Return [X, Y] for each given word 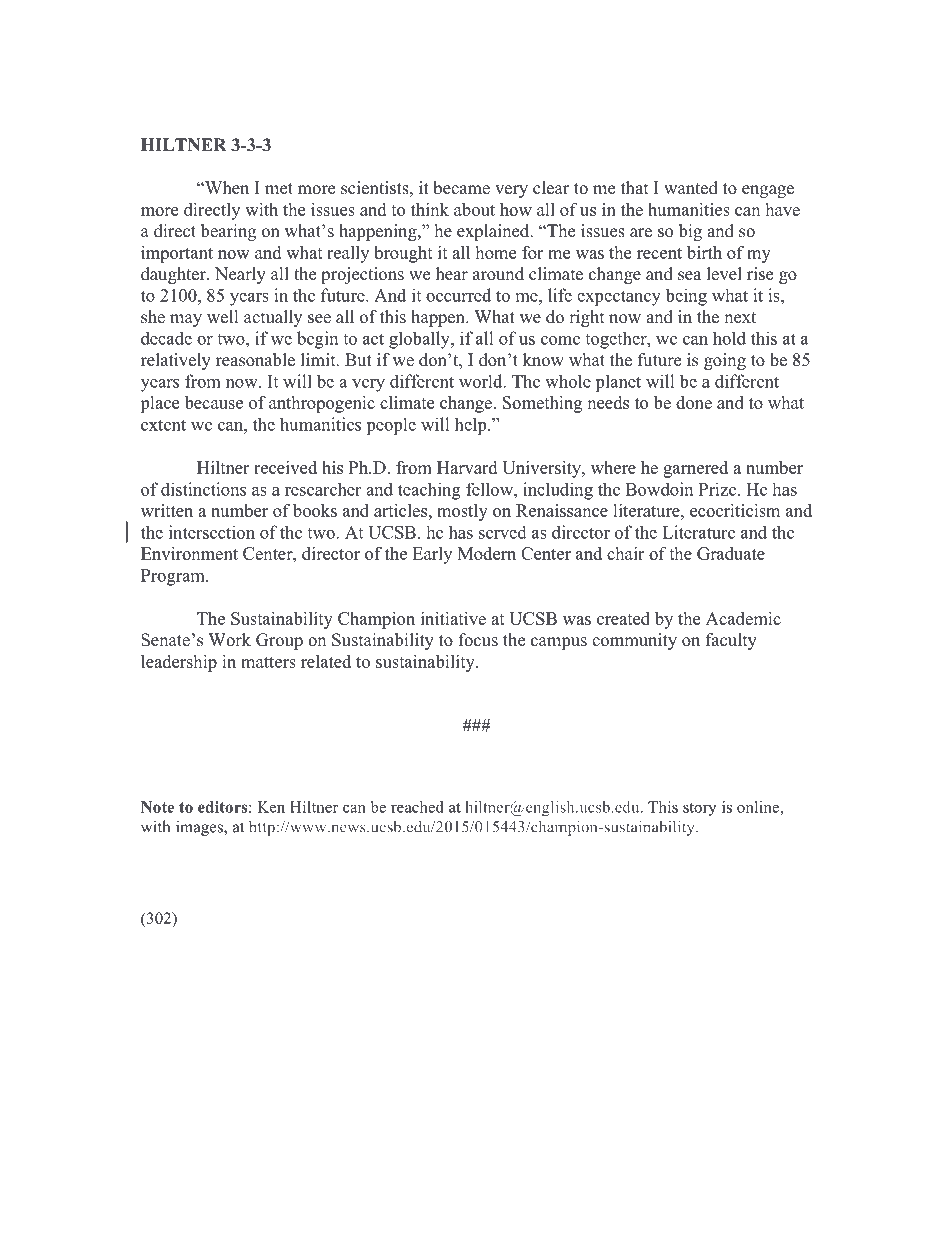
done [694, 402]
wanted [691, 188]
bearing [228, 232]
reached [417, 807]
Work [230, 640]
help [472, 426]
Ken [271, 807]
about [474, 209]
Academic [743, 618]
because [214, 402]
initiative [453, 618]
